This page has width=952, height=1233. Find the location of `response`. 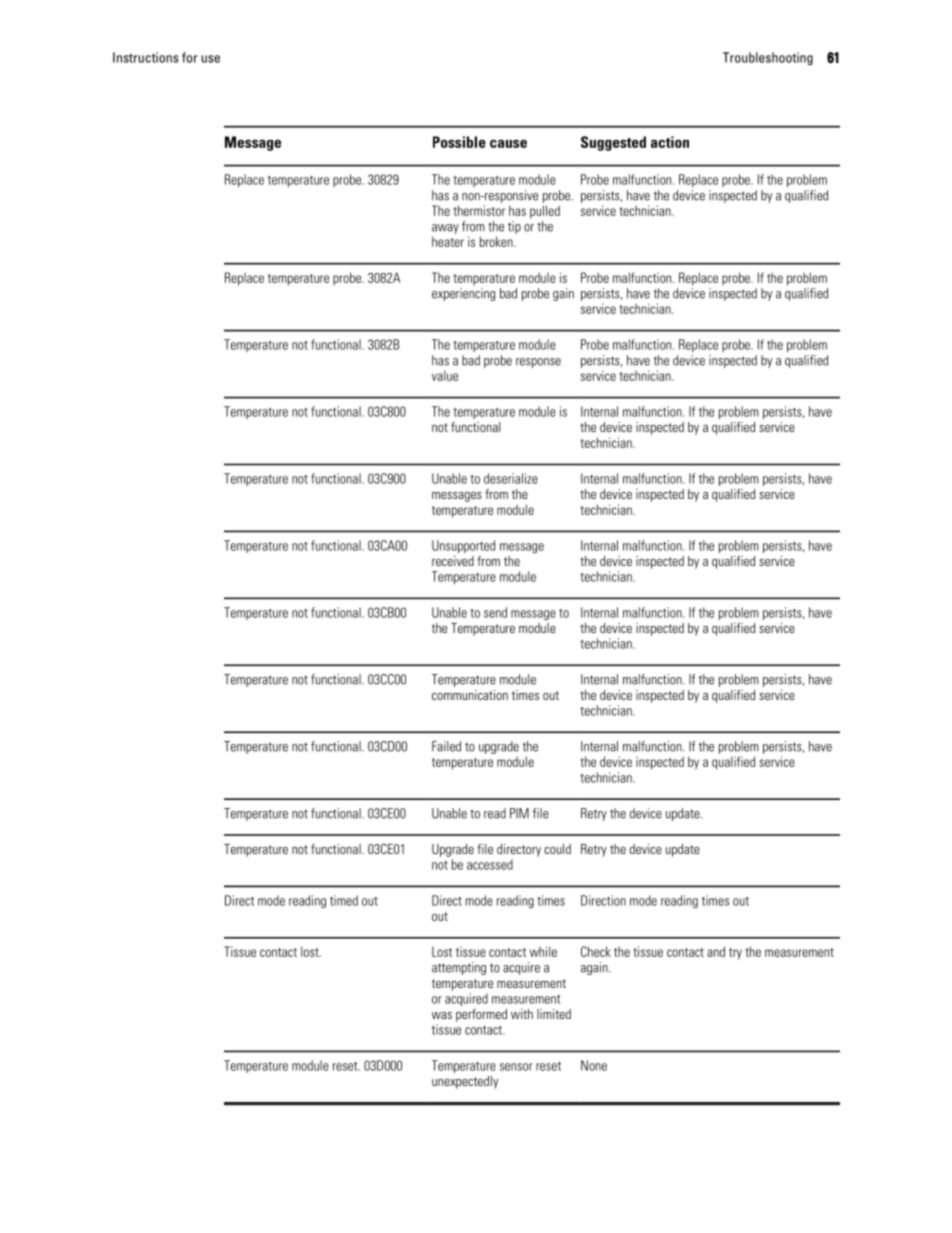

response is located at coordinates (538, 363).
